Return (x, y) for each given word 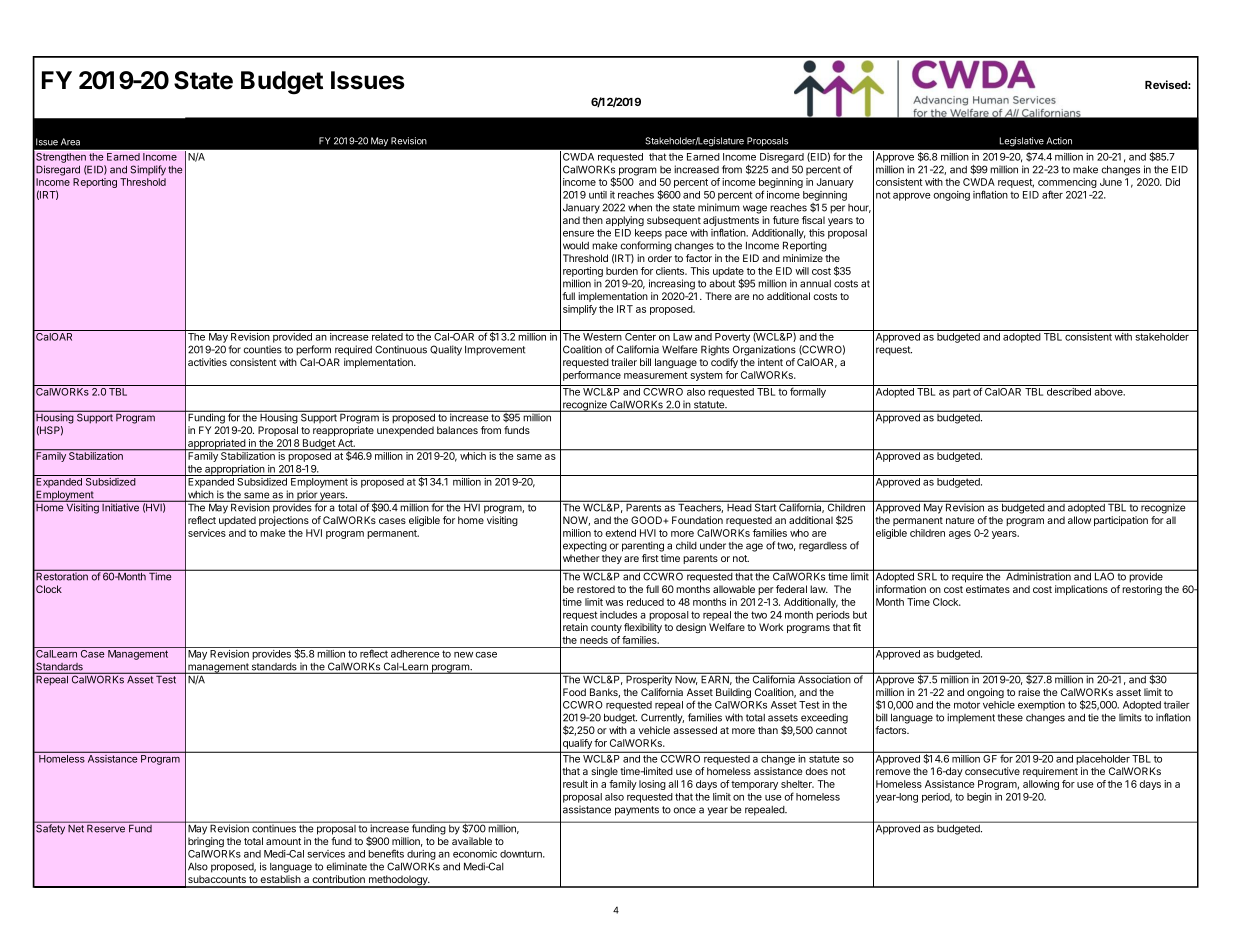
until (598, 195)
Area (70, 142)
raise (1029, 692)
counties (262, 349)
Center (640, 337)
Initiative (120, 507)
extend (621, 533)
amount (283, 841)
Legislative (1022, 141)
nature (960, 520)
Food (574, 692)
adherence (415, 654)
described (1069, 392)
